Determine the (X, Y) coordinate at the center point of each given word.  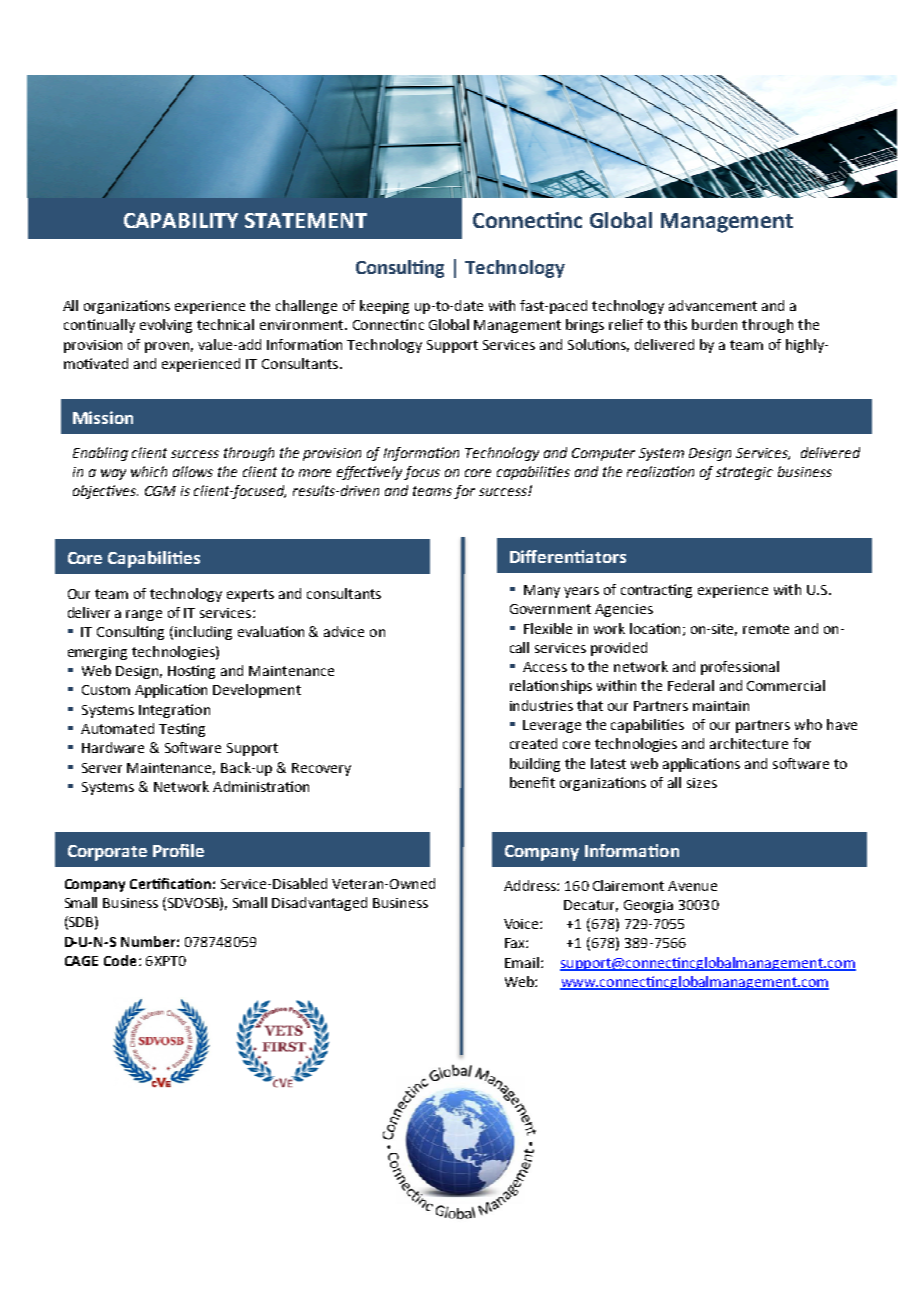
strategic (744, 473)
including (203, 633)
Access (545, 667)
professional (740, 668)
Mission (103, 417)
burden (714, 324)
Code (120, 960)
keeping (384, 307)
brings (585, 326)
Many (542, 591)
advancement (713, 305)
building (535, 765)
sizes (702, 783)
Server (102, 768)
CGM (160, 491)
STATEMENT (306, 220)
